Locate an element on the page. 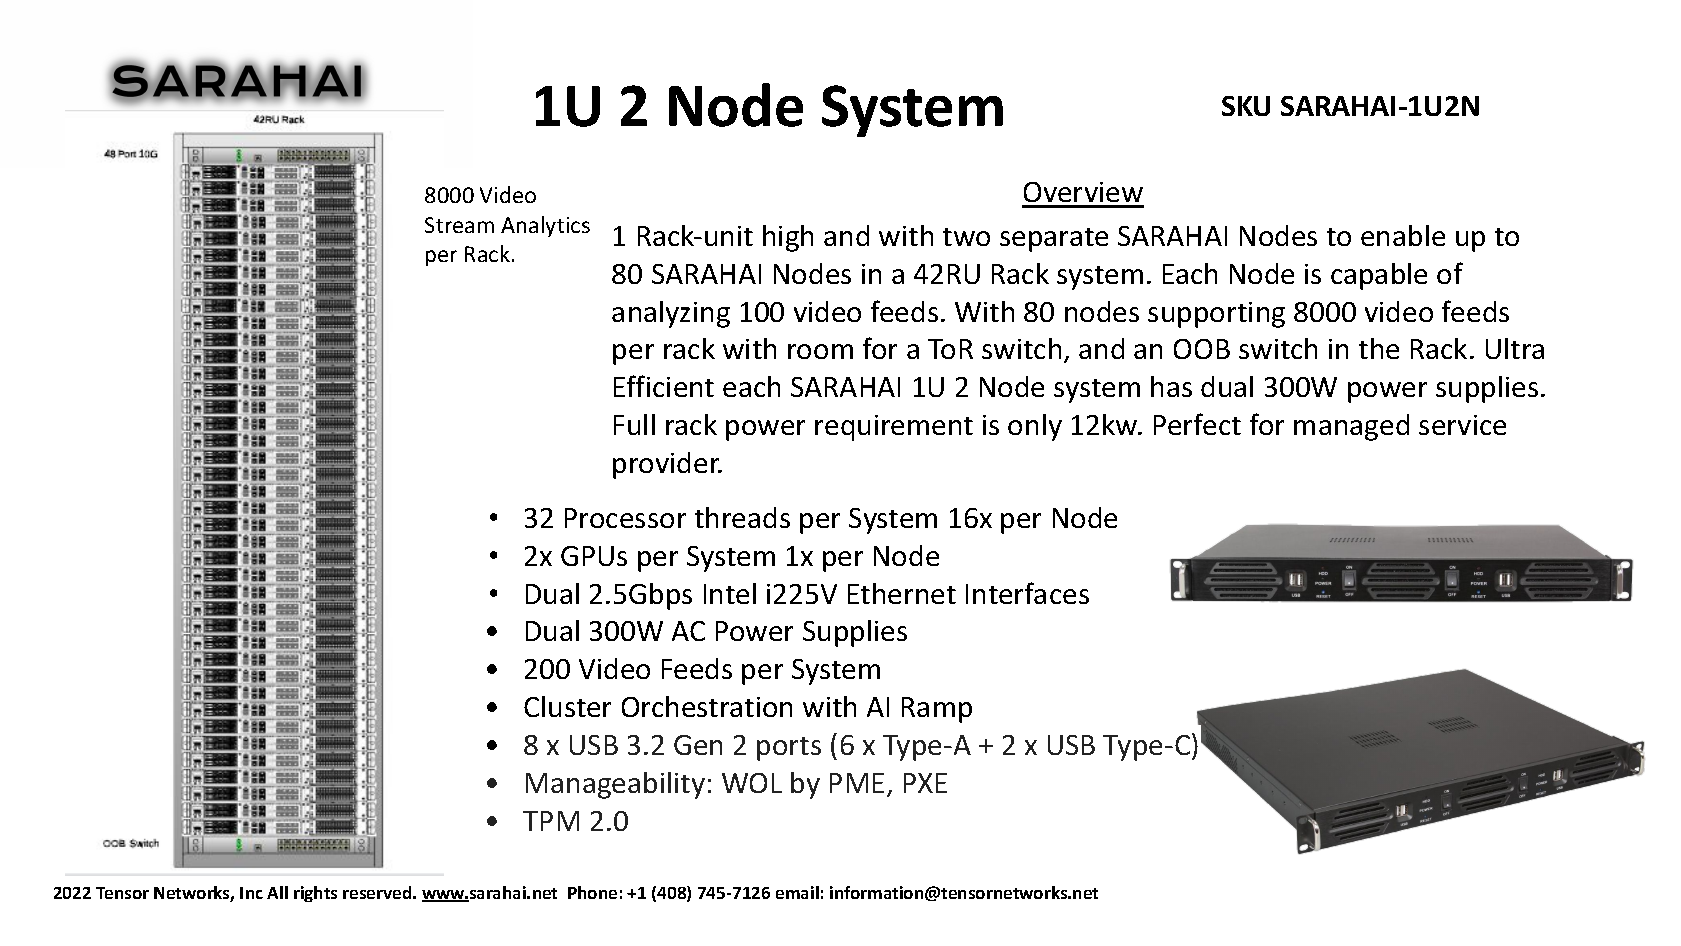 The height and width of the document is (946, 1681). SKU is located at coordinates (1246, 106).
